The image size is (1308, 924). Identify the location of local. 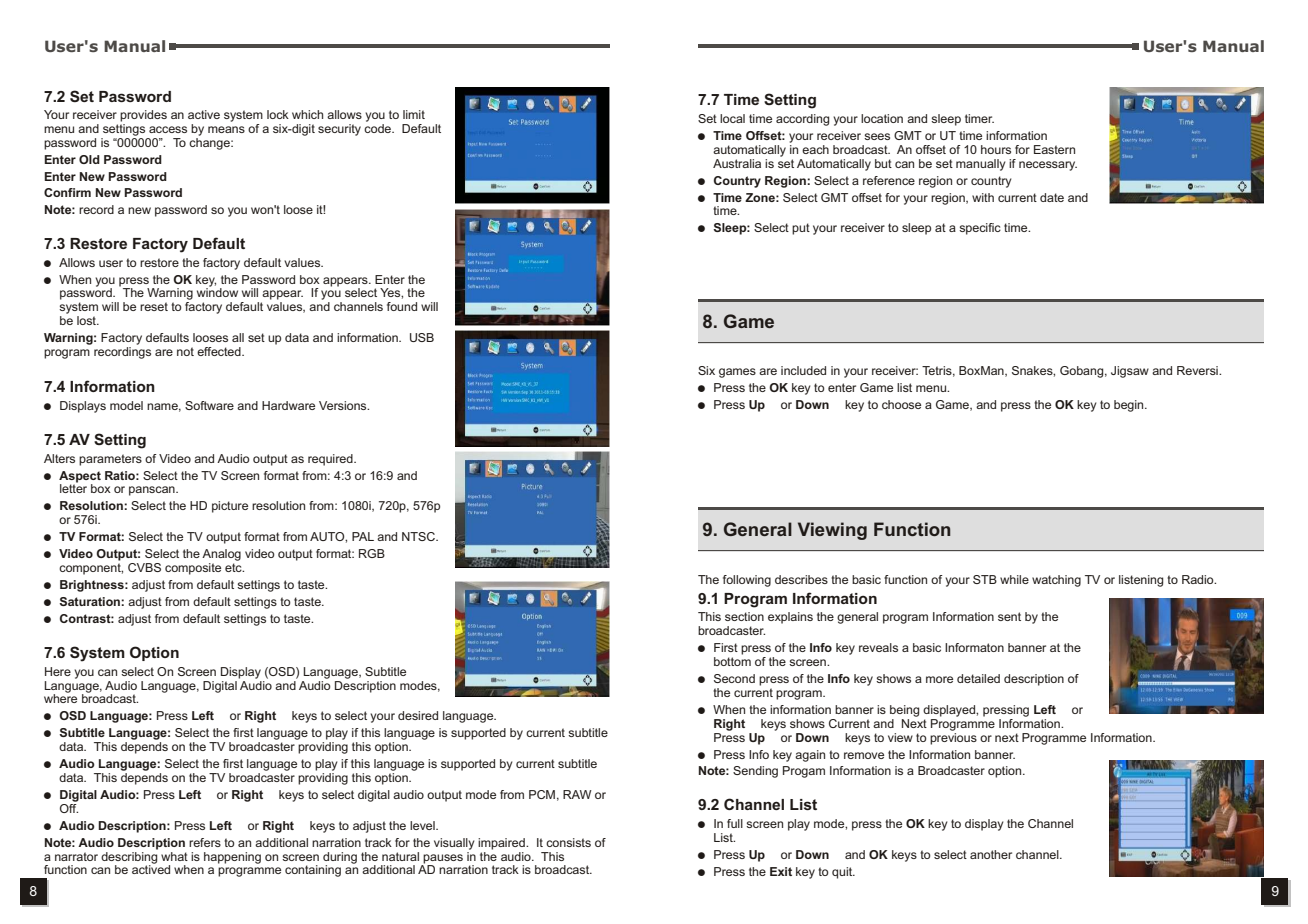
(732, 118).
